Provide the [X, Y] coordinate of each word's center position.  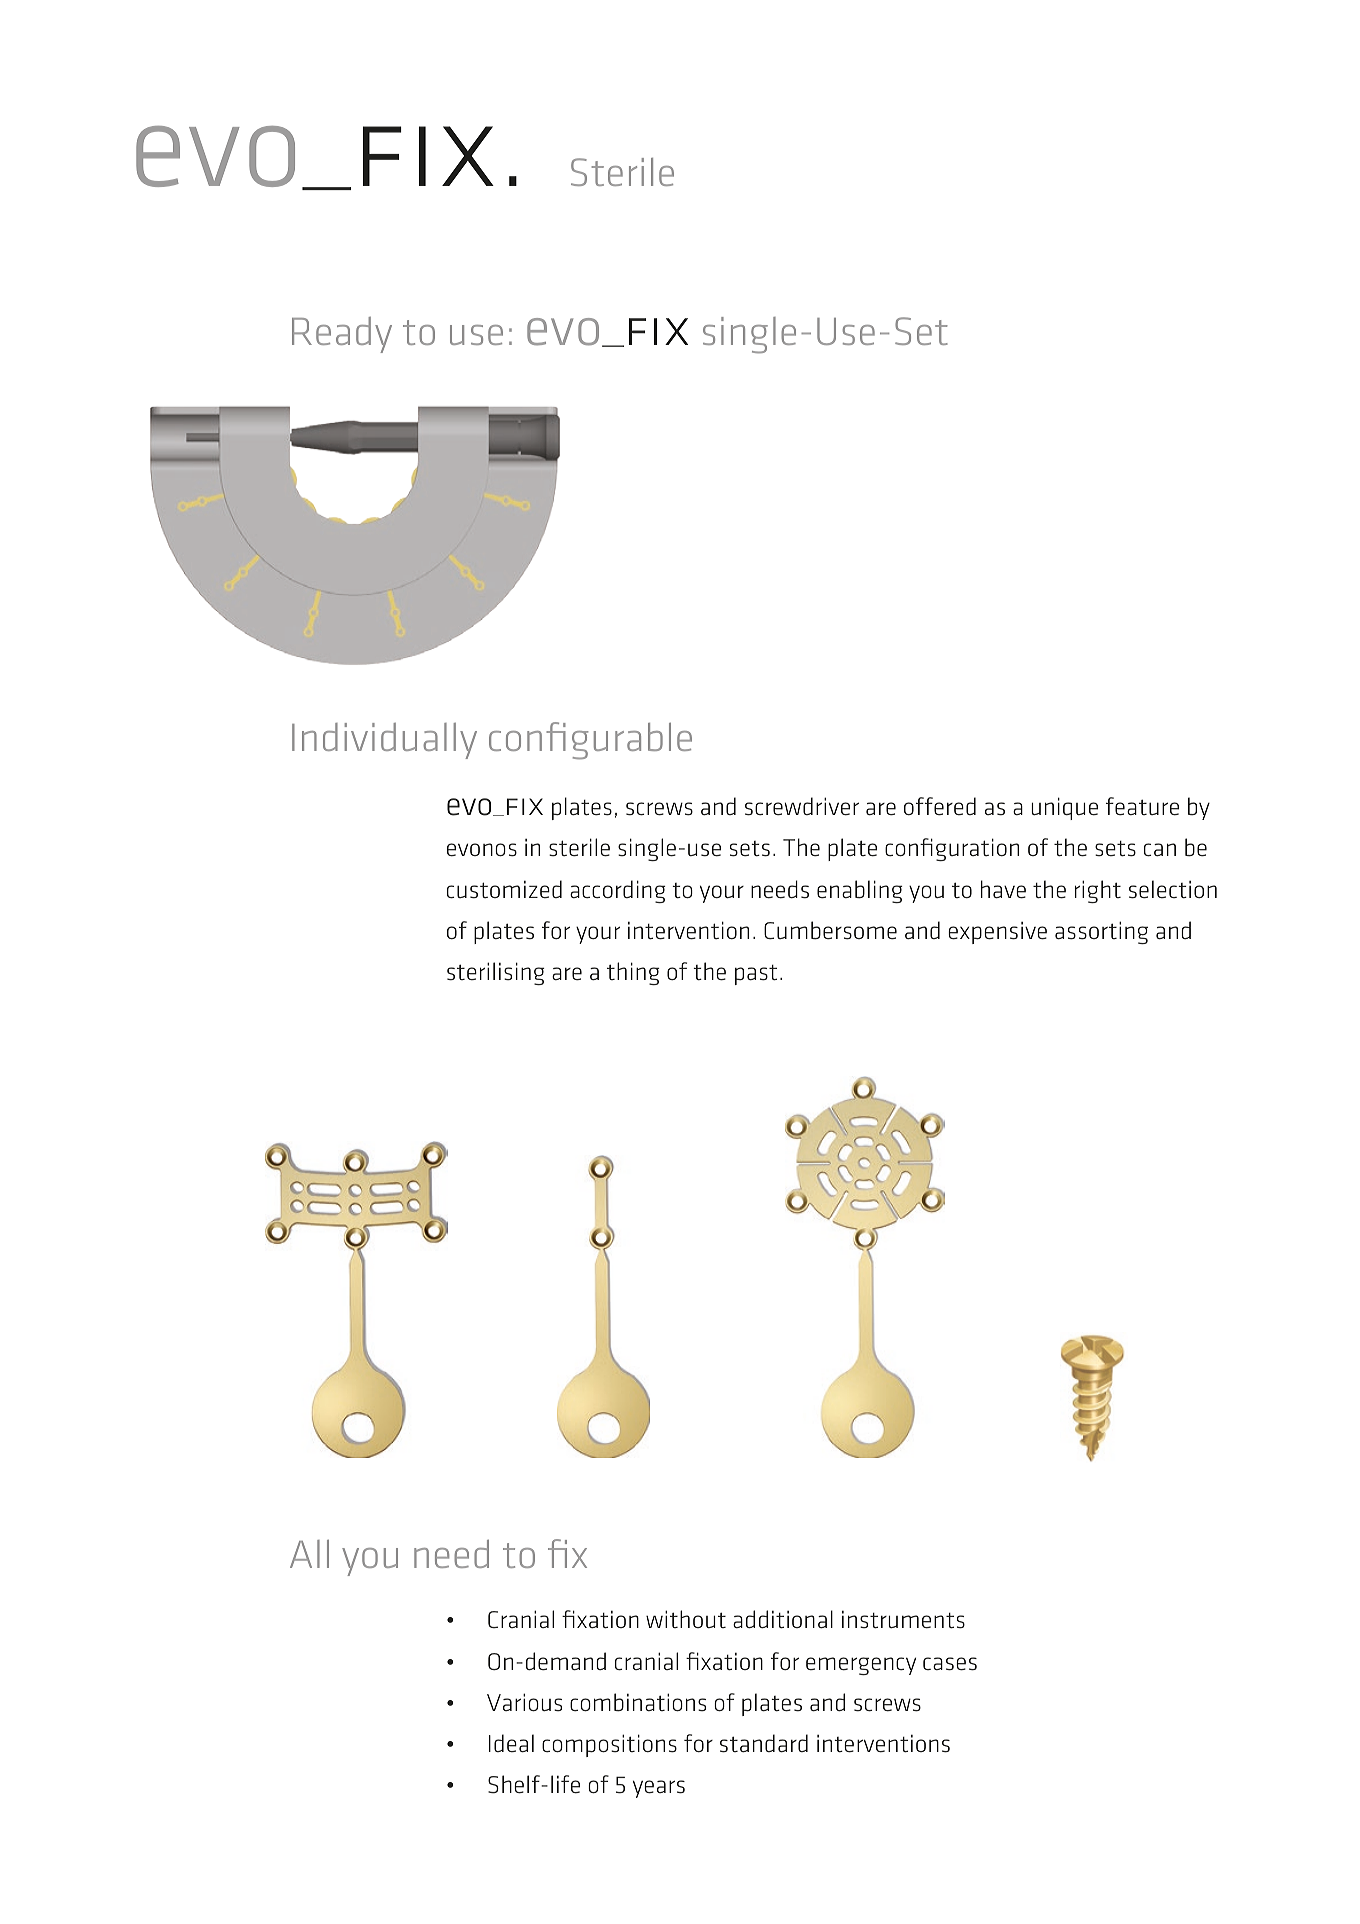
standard [764, 1743]
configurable [590, 741]
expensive [997, 933]
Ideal [511, 1743]
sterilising [496, 973]
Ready [342, 335]
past [756, 975]
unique [1064, 808]
